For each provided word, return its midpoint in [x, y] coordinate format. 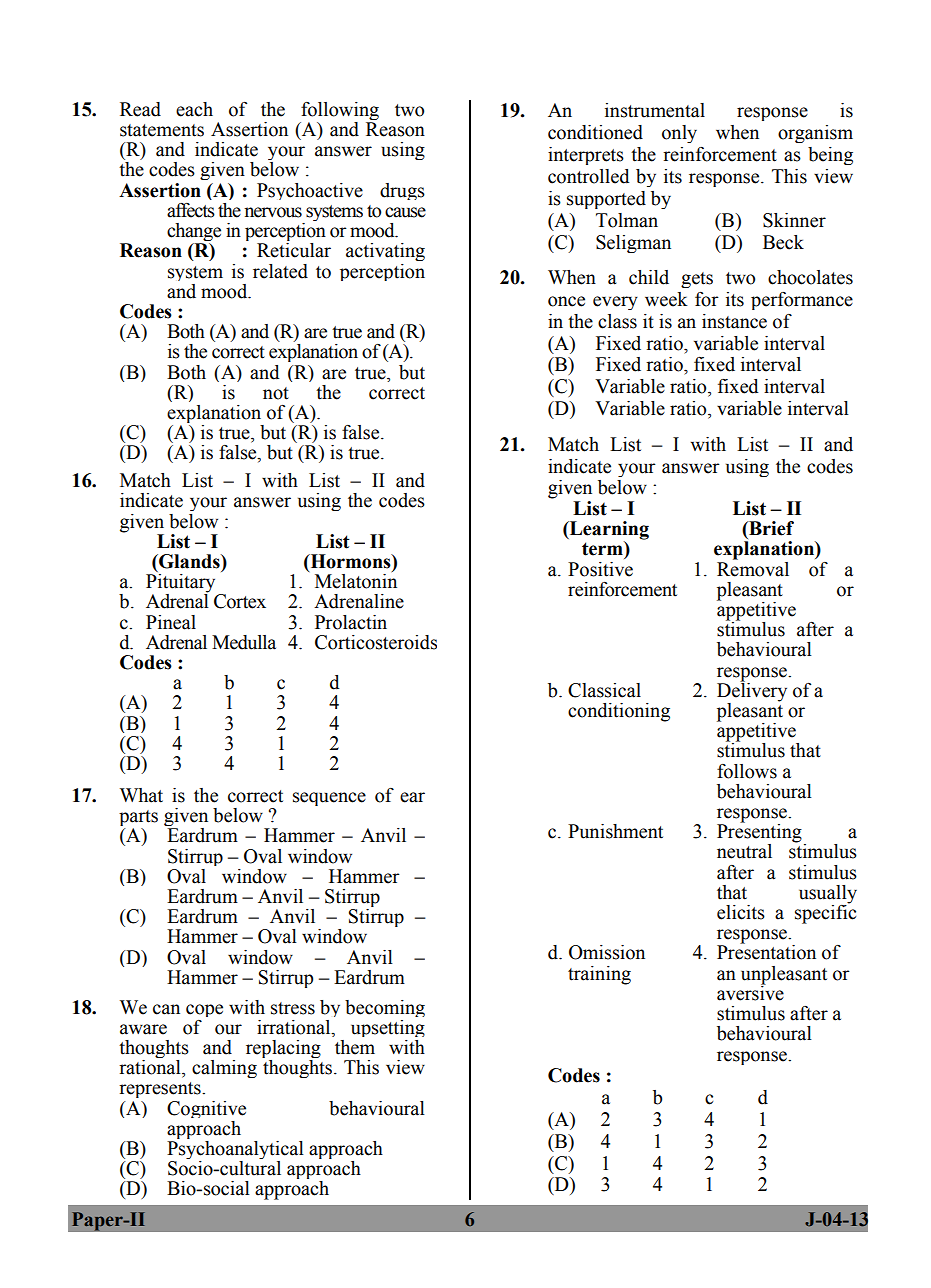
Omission [607, 952]
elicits [741, 912]
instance [734, 321]
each [194, 109]
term [603, 548]
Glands [189, 561]
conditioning [619, 712]
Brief [770, 528]
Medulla [244, 642]
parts [138, 819]
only [679, 134]
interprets [586, 156]
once [566, 301]
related [280, 271]
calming [224, 1069]
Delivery [752, 692]
